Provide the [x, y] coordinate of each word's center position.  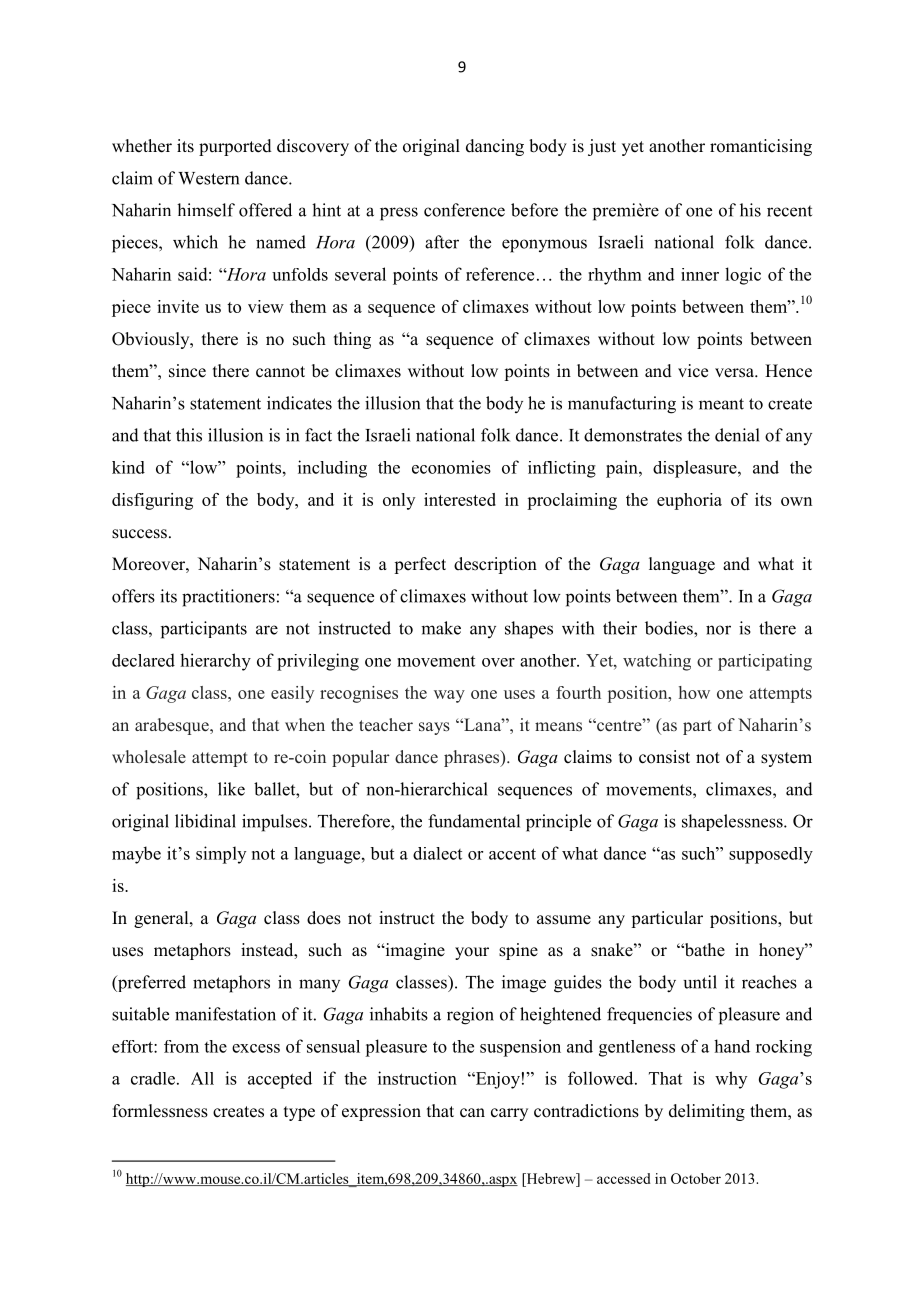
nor [718, 630]
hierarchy [215, 662]
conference [464, 210]
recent [789, 211]
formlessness [160, 1111]
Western [208, 178]
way [449, 696]
